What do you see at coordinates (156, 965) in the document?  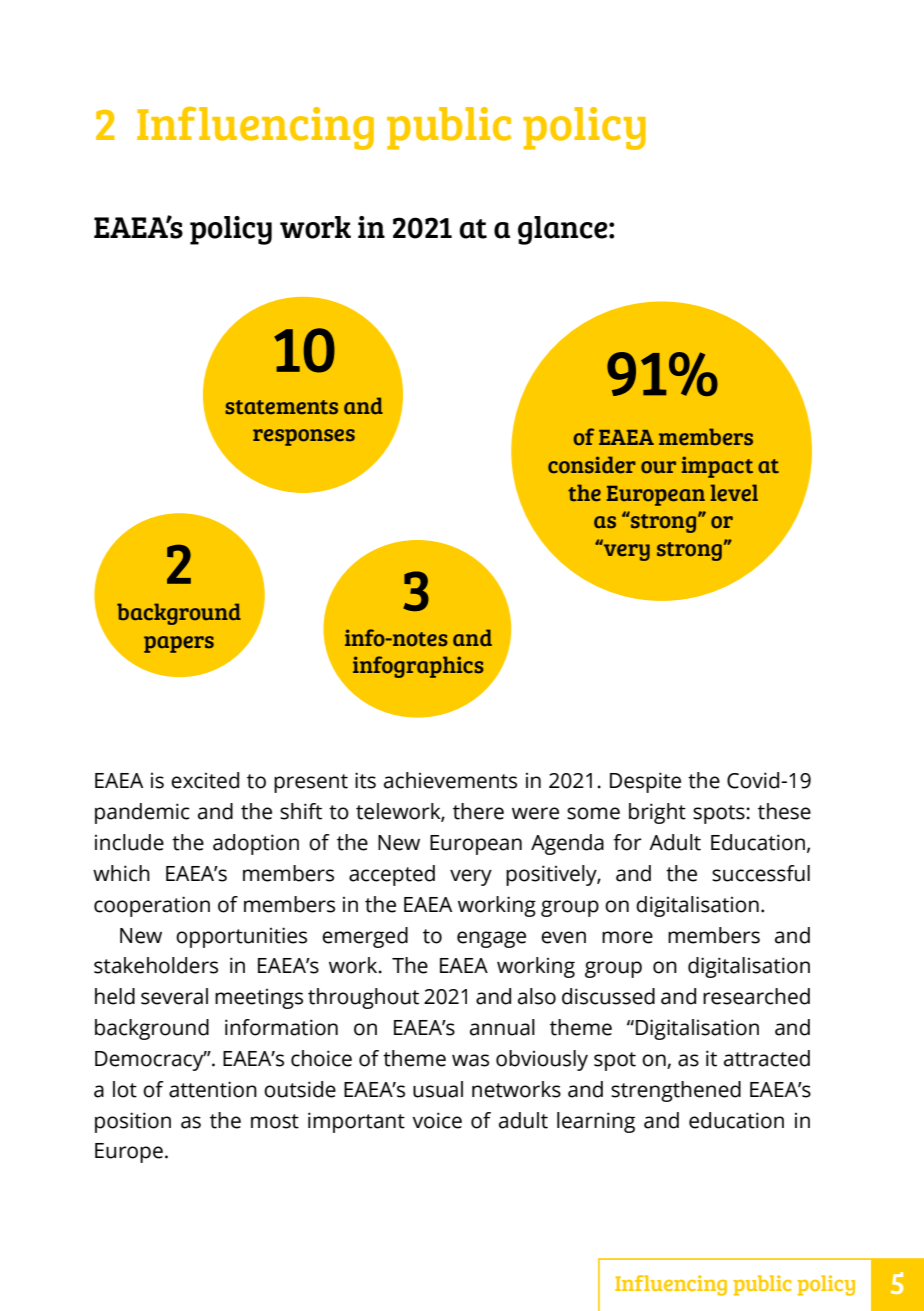 I see `stakeholders` at bounding box center [156, 965].
